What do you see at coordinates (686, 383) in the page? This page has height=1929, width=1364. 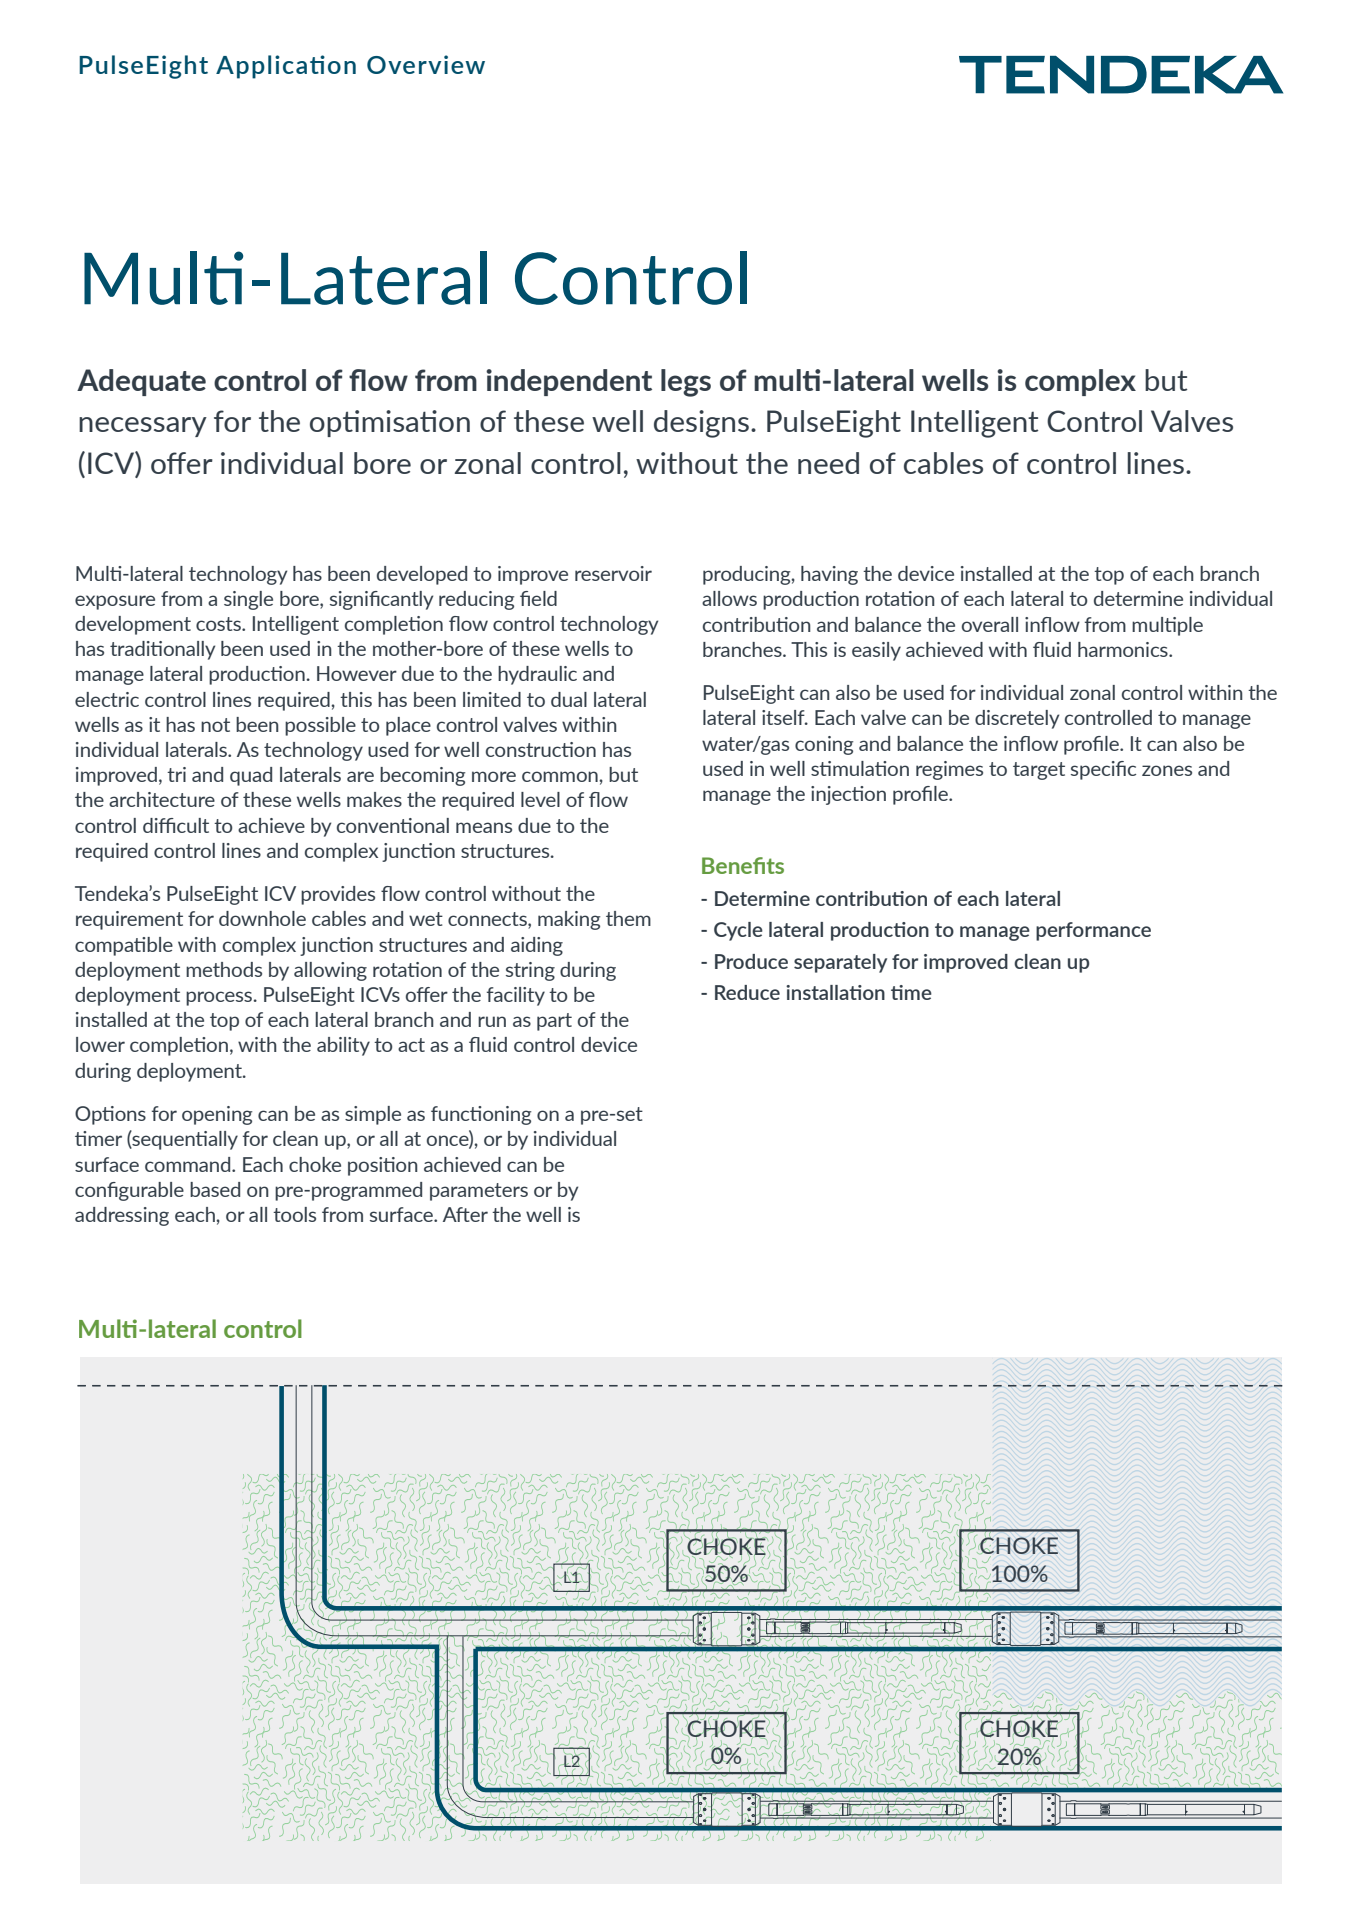 I see `legs` at bounding box center [686, 383].
